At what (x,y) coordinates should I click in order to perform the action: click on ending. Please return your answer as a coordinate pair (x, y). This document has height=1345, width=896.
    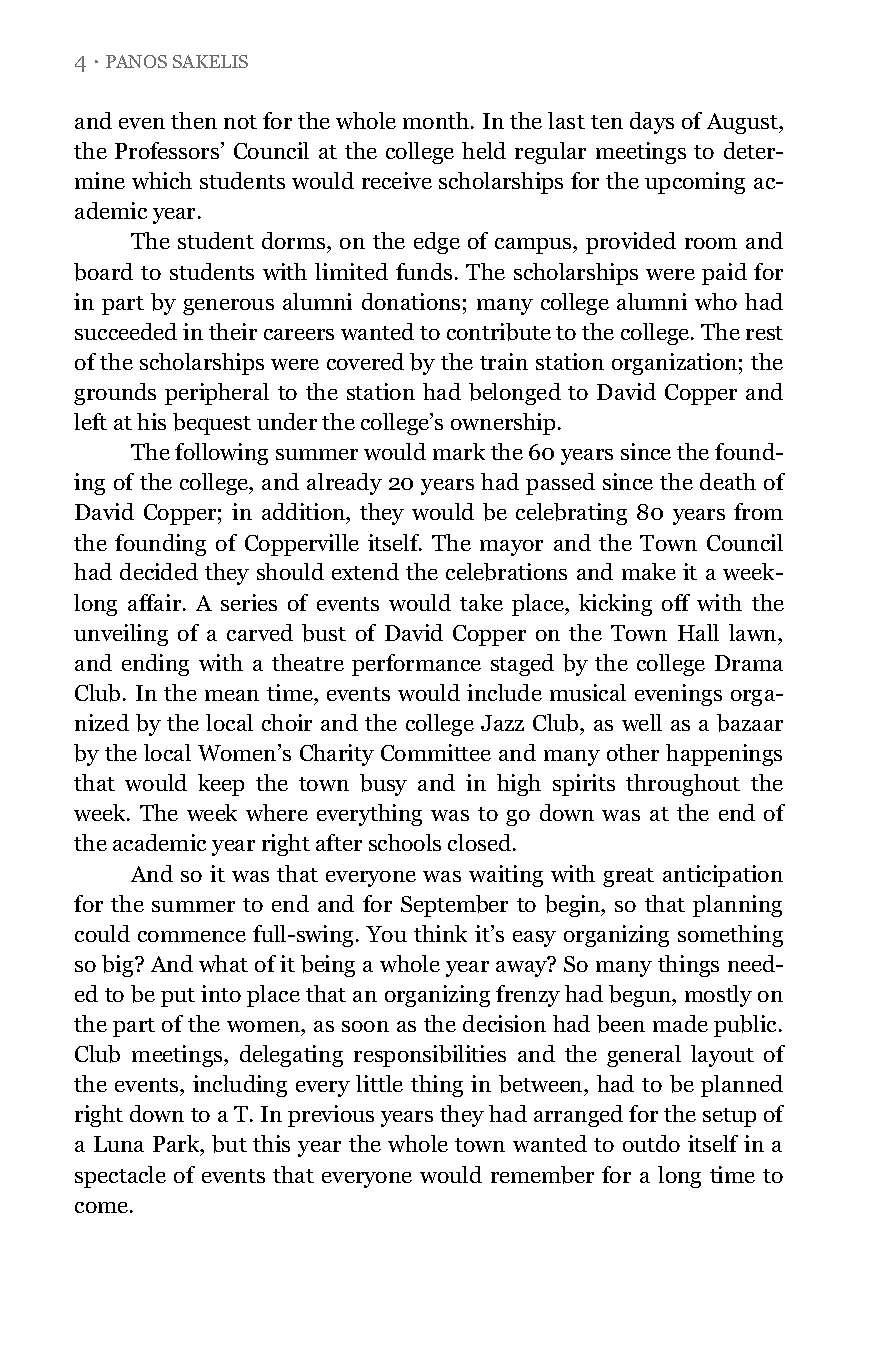
    Looking at the image, I should click on (155, 665).
